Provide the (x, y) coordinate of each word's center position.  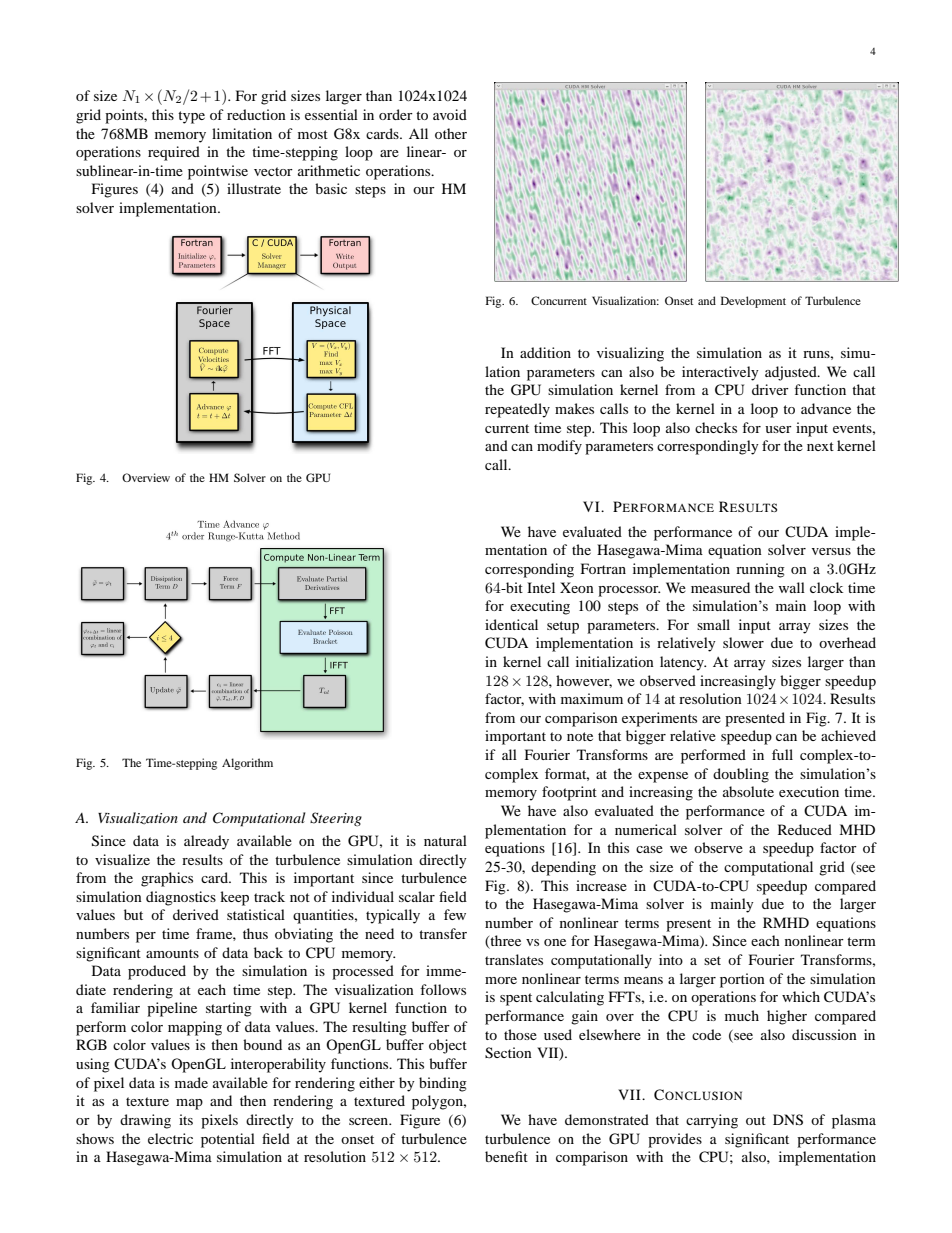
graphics (167, 879)
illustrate (254, 188)
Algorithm (247, 764)
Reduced (805, 829)
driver (770, 389)
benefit (506, 1156)
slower (743, 642)
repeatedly (517, 410)
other (451, 133)
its (186, 1119)
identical (511, 624)
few (455, 914)
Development (753, 302)
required (174, 153)
